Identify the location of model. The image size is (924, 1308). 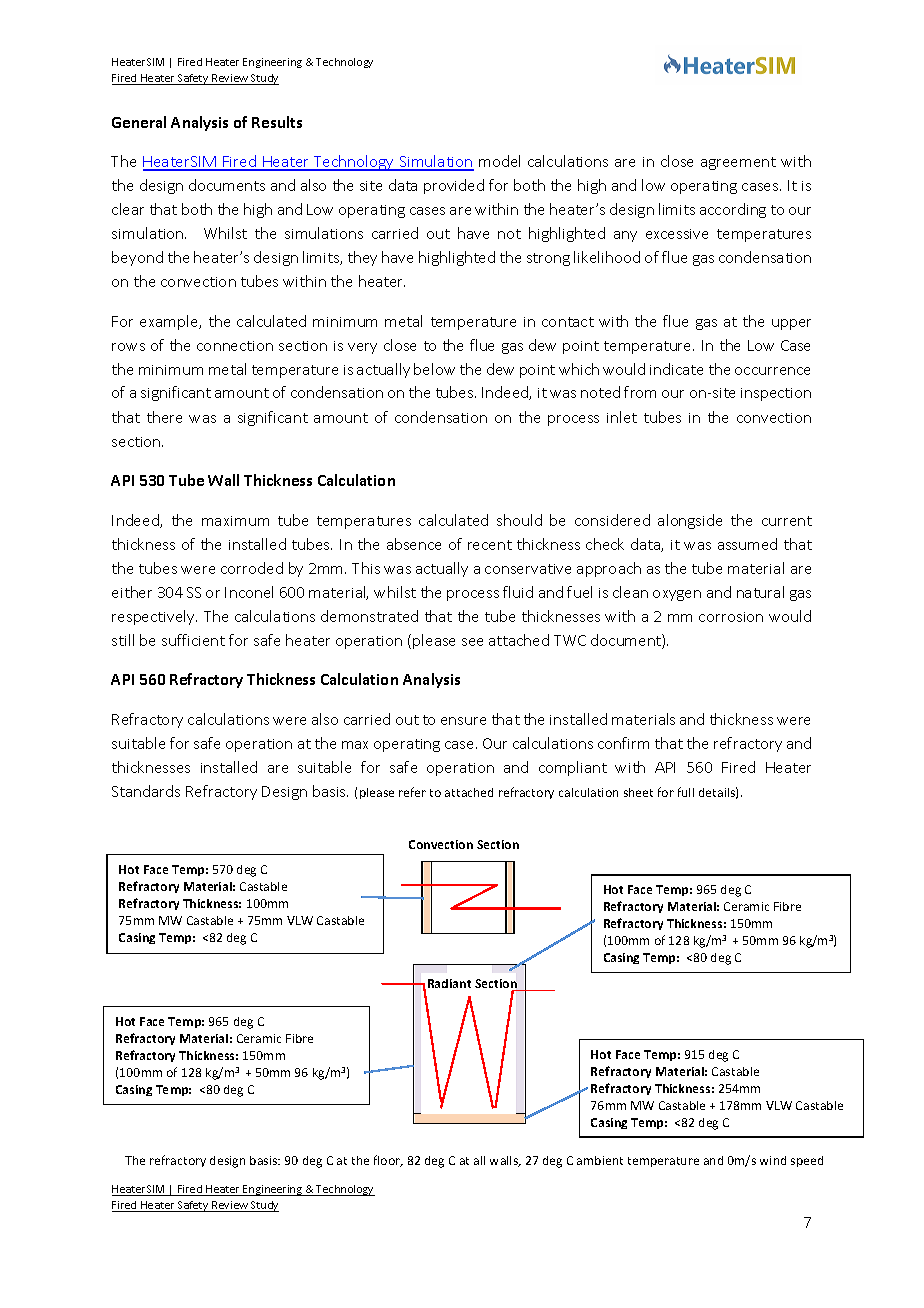
(499, 161).
